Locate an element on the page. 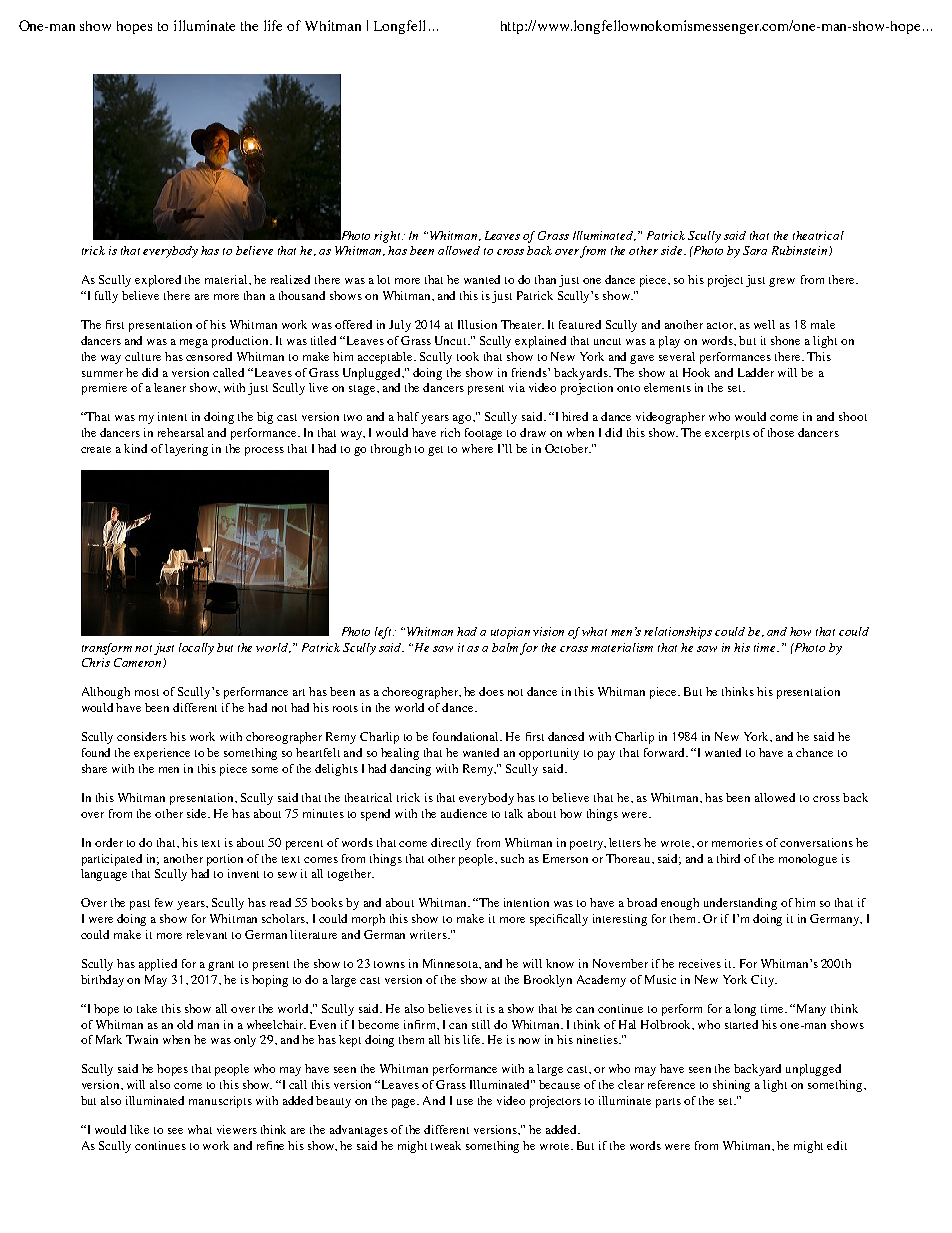 The width and height of the page is (952, 1233). explored is located at coordinates (158, 281).
